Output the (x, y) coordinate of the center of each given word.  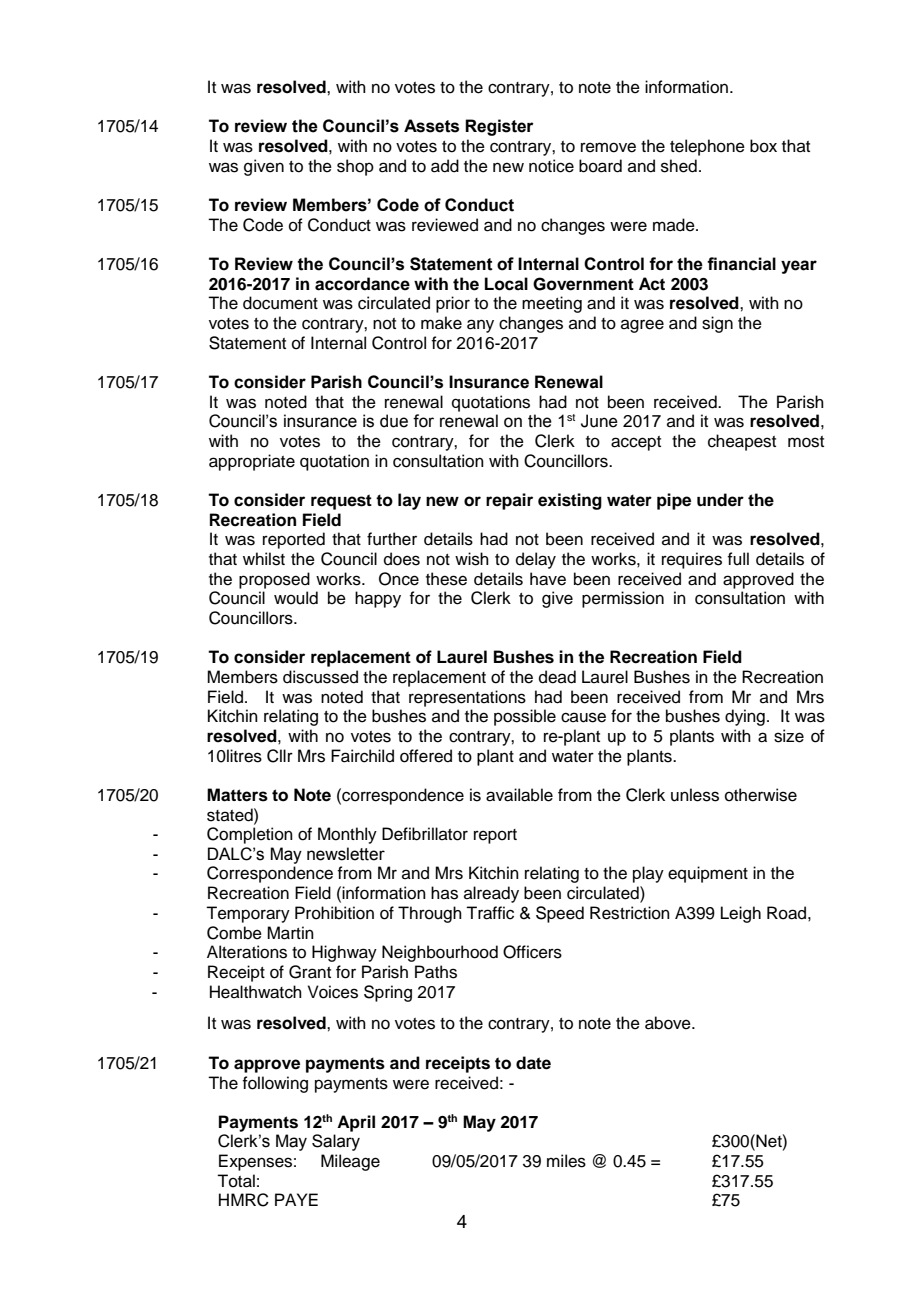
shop (355, 167)
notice (551, 166)
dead (557, 677)
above (669, 1023)
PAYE (296, 1199)
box (763, 146)
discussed (320, 677)
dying (745, 717)
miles (566, 1161)
